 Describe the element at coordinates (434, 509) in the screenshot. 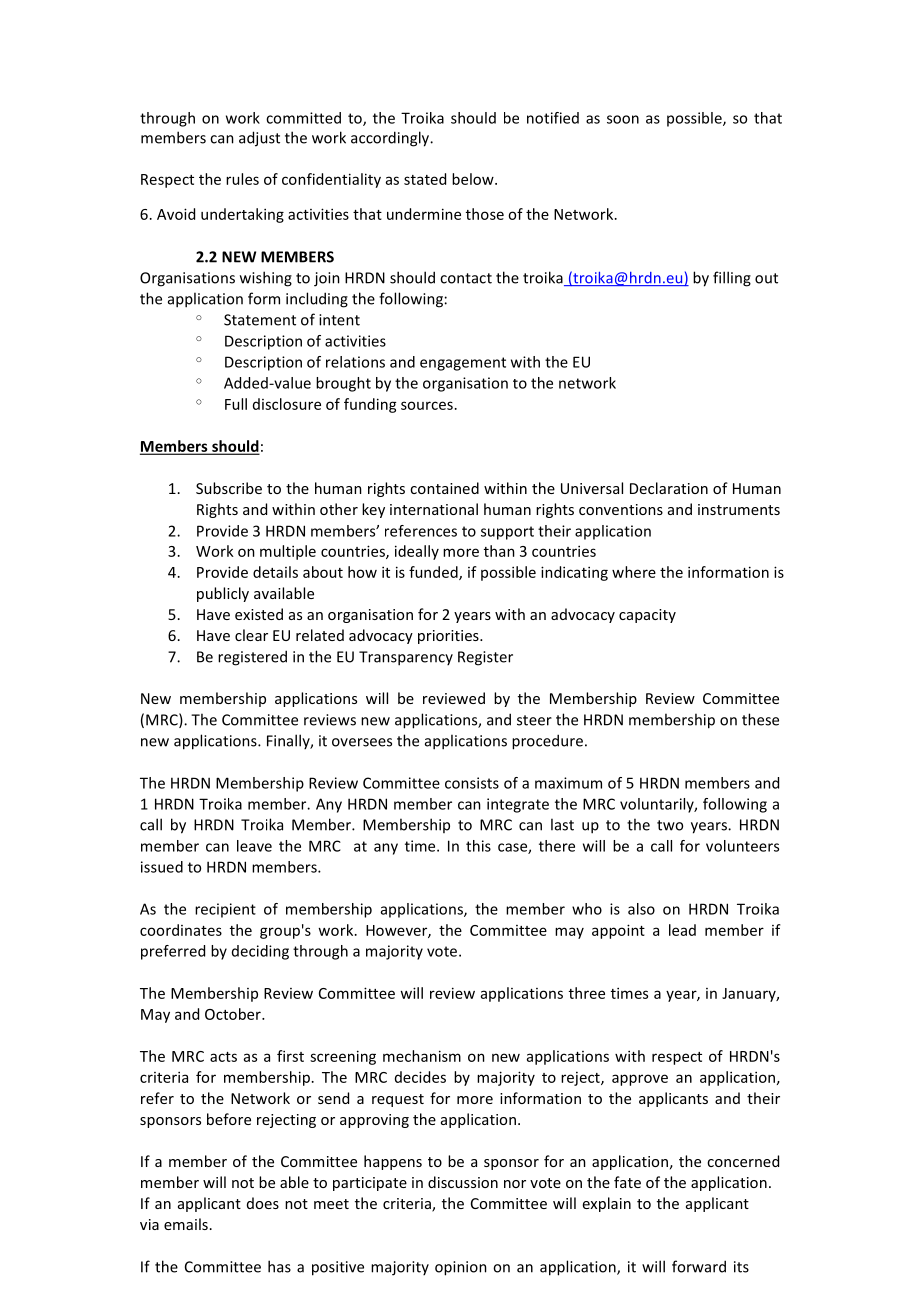

I see `international` at that location.
